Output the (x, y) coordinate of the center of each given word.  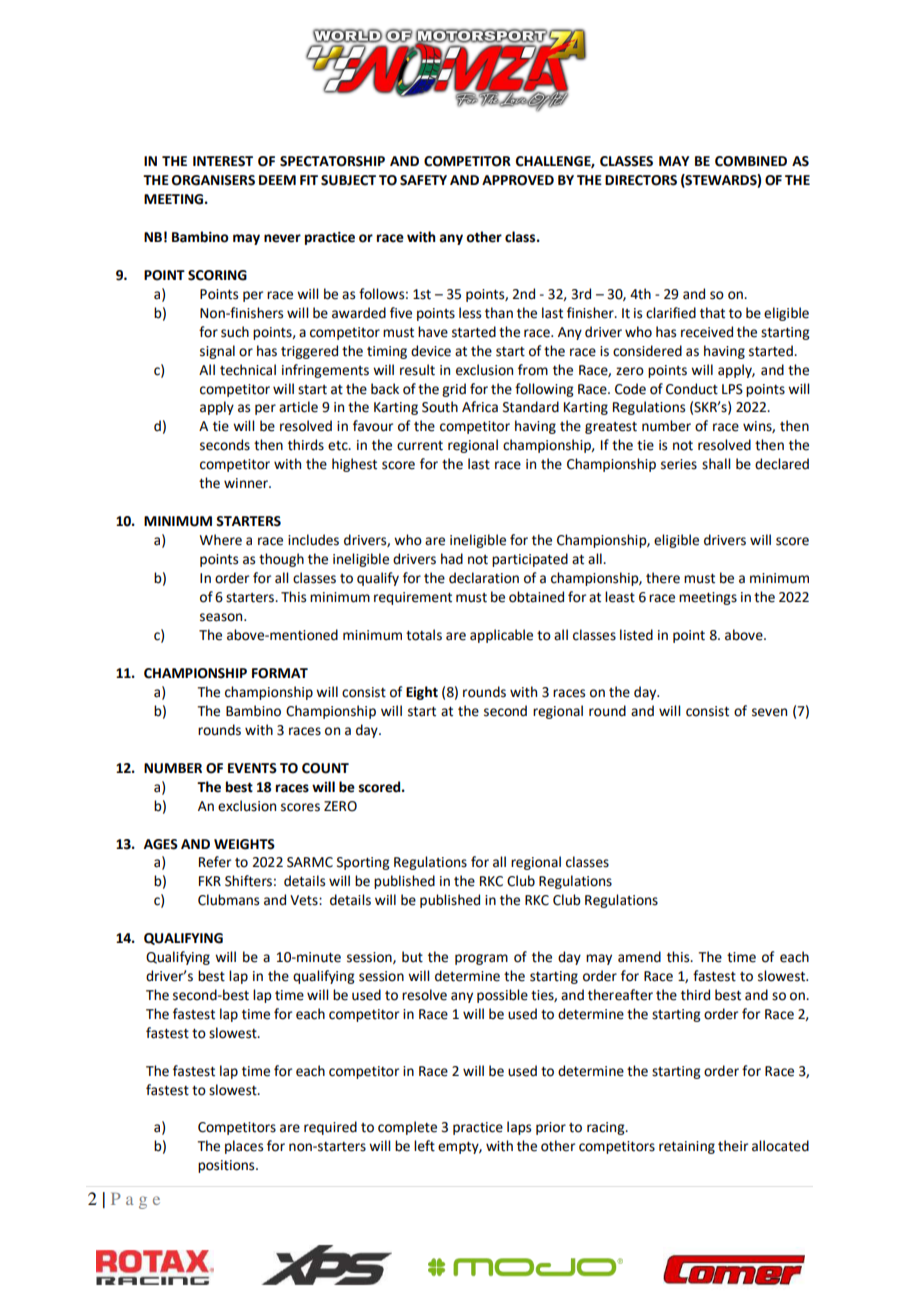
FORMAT (280, 673)
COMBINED (751, 161)
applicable (501, 636)
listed (636, 635)
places (244, 1147)
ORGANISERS (213, 180)
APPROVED (518, 180)
